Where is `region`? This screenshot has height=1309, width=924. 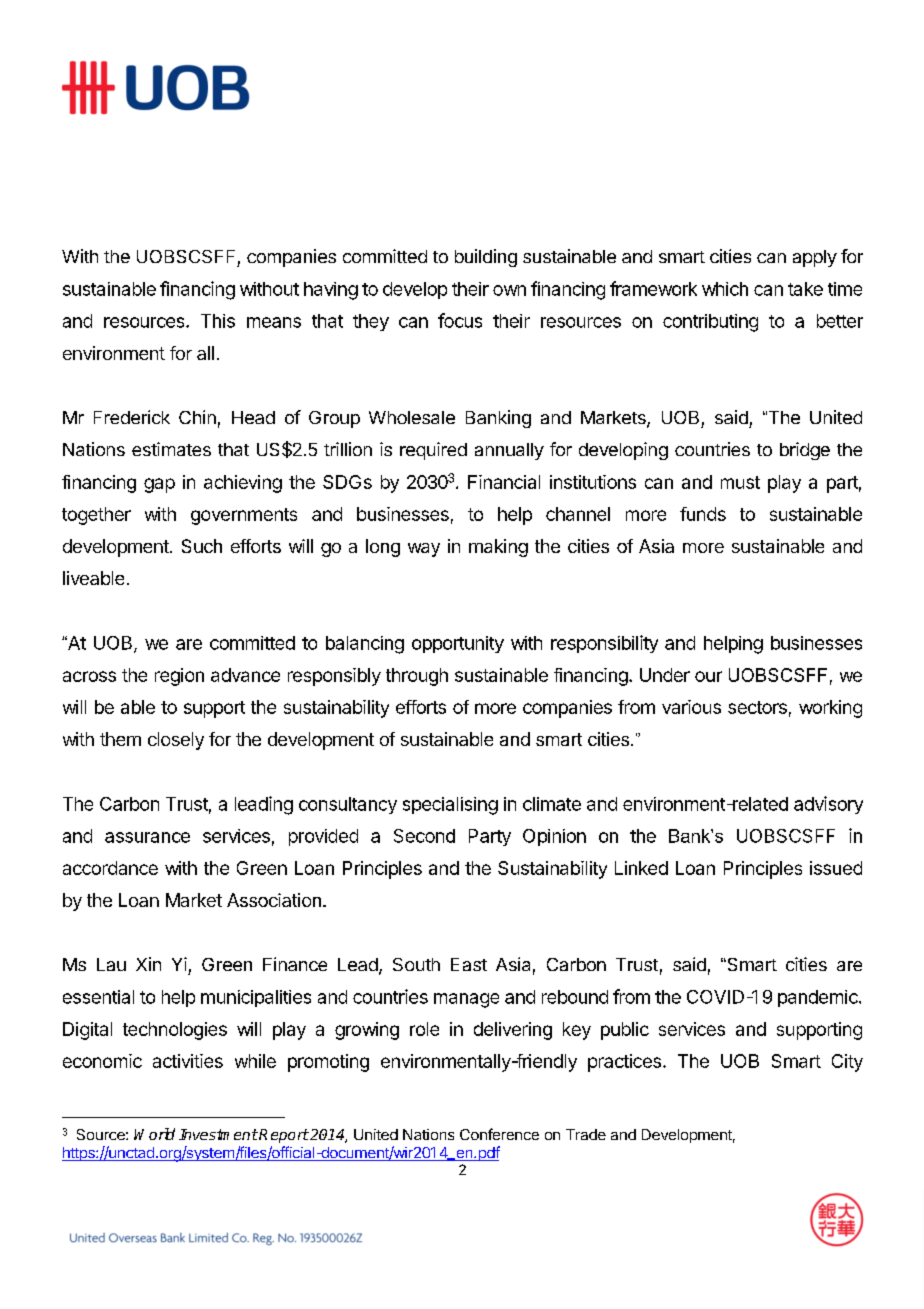
region is located at coordinates (179, 677).
